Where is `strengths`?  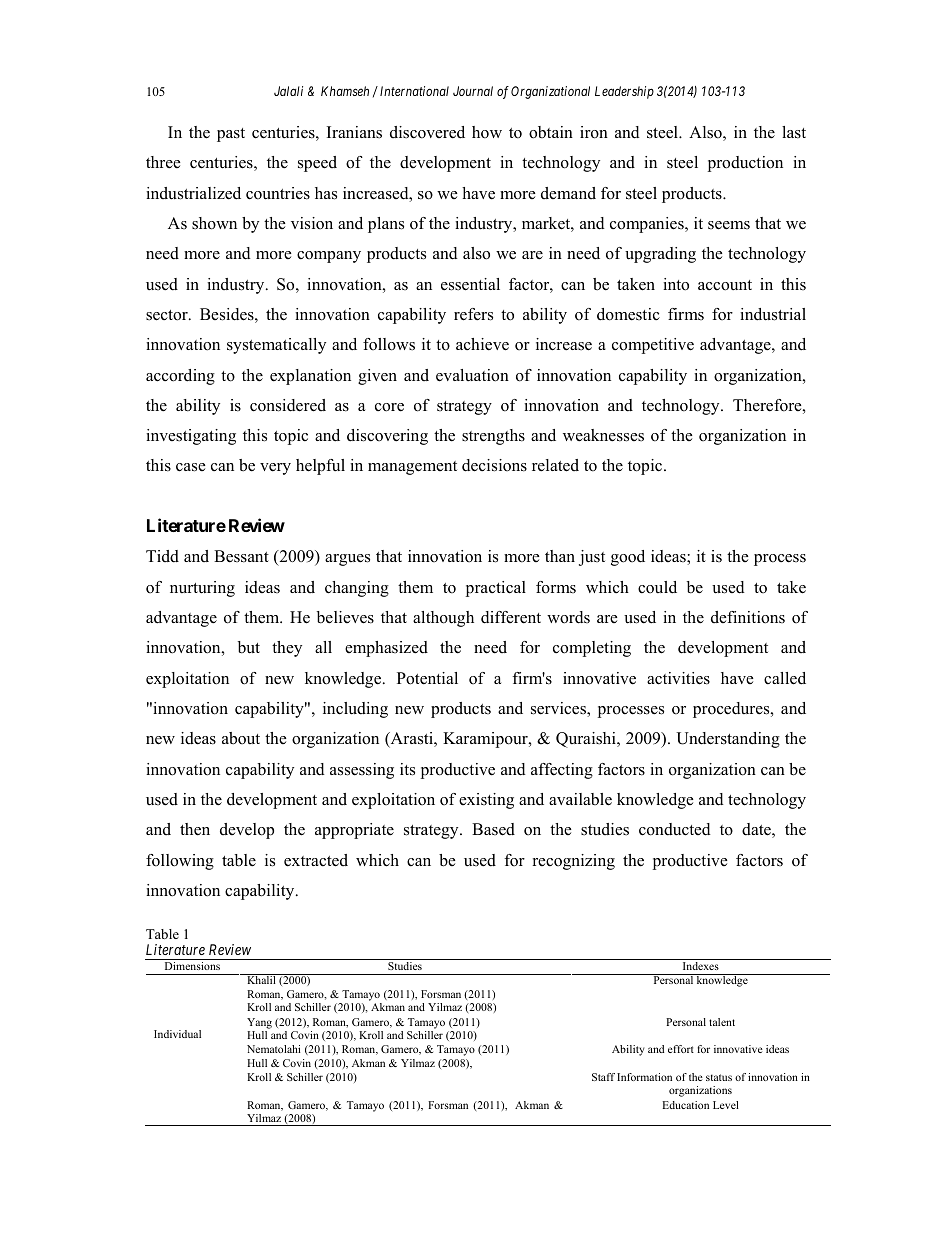
strengths is located at coordinates (493, 437).
